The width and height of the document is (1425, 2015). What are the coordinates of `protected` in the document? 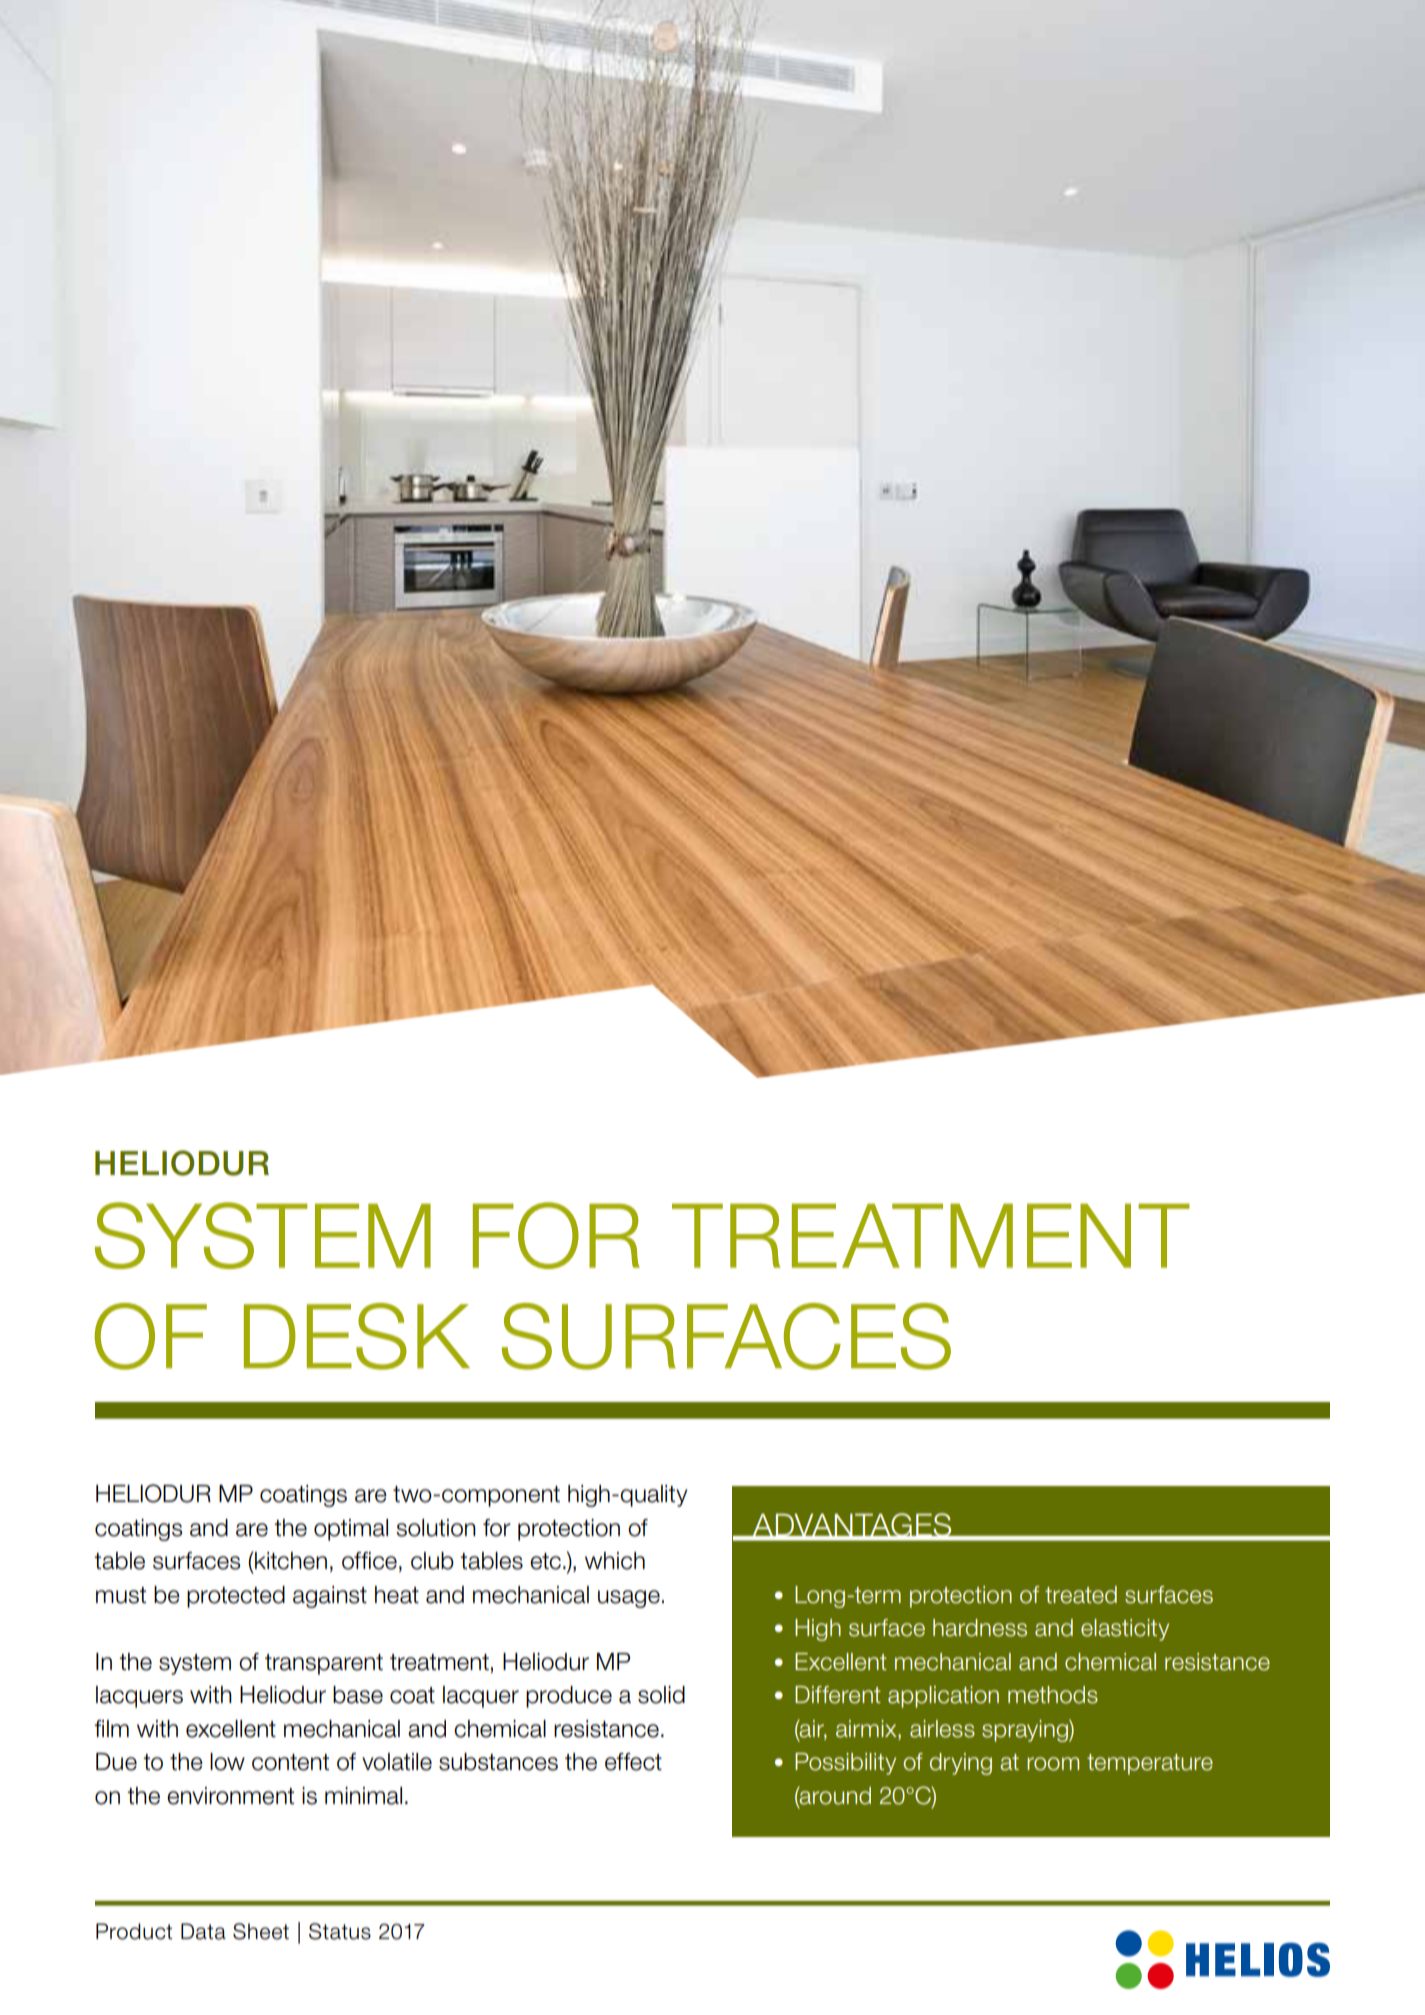 It's located at (236, 1597).
